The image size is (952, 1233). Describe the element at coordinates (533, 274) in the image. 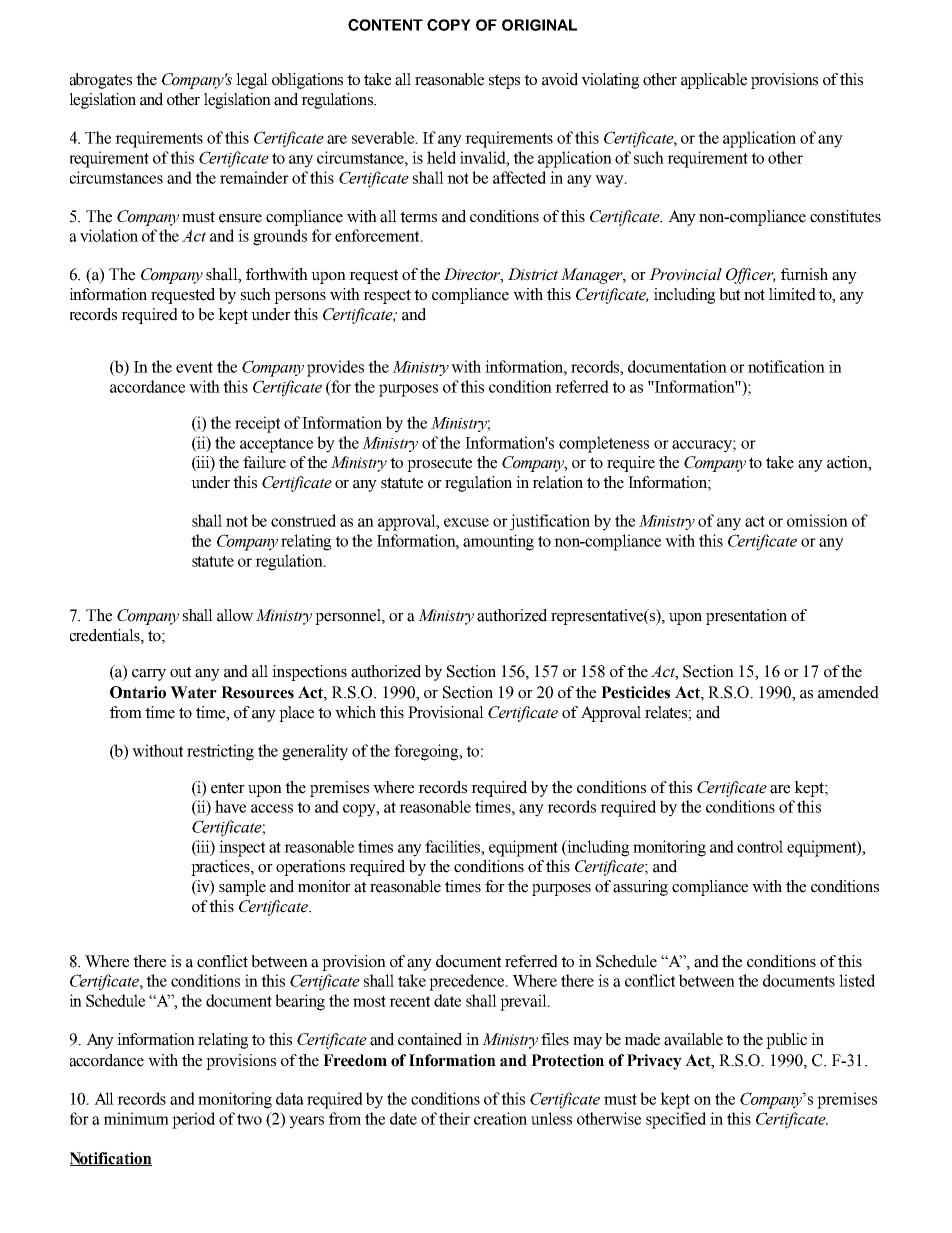

I see `District` at that location.
